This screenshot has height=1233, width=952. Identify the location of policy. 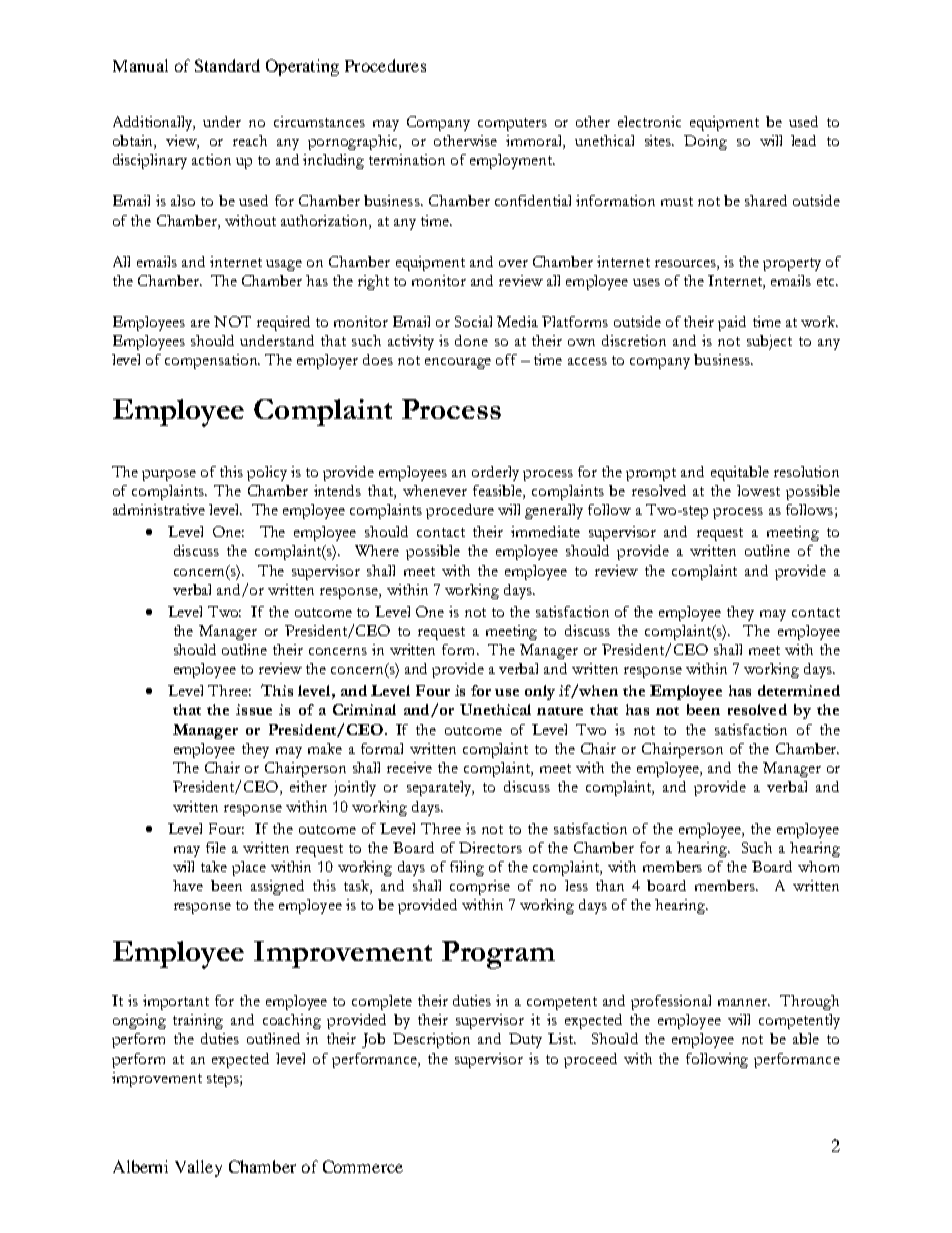
(267, 473).
